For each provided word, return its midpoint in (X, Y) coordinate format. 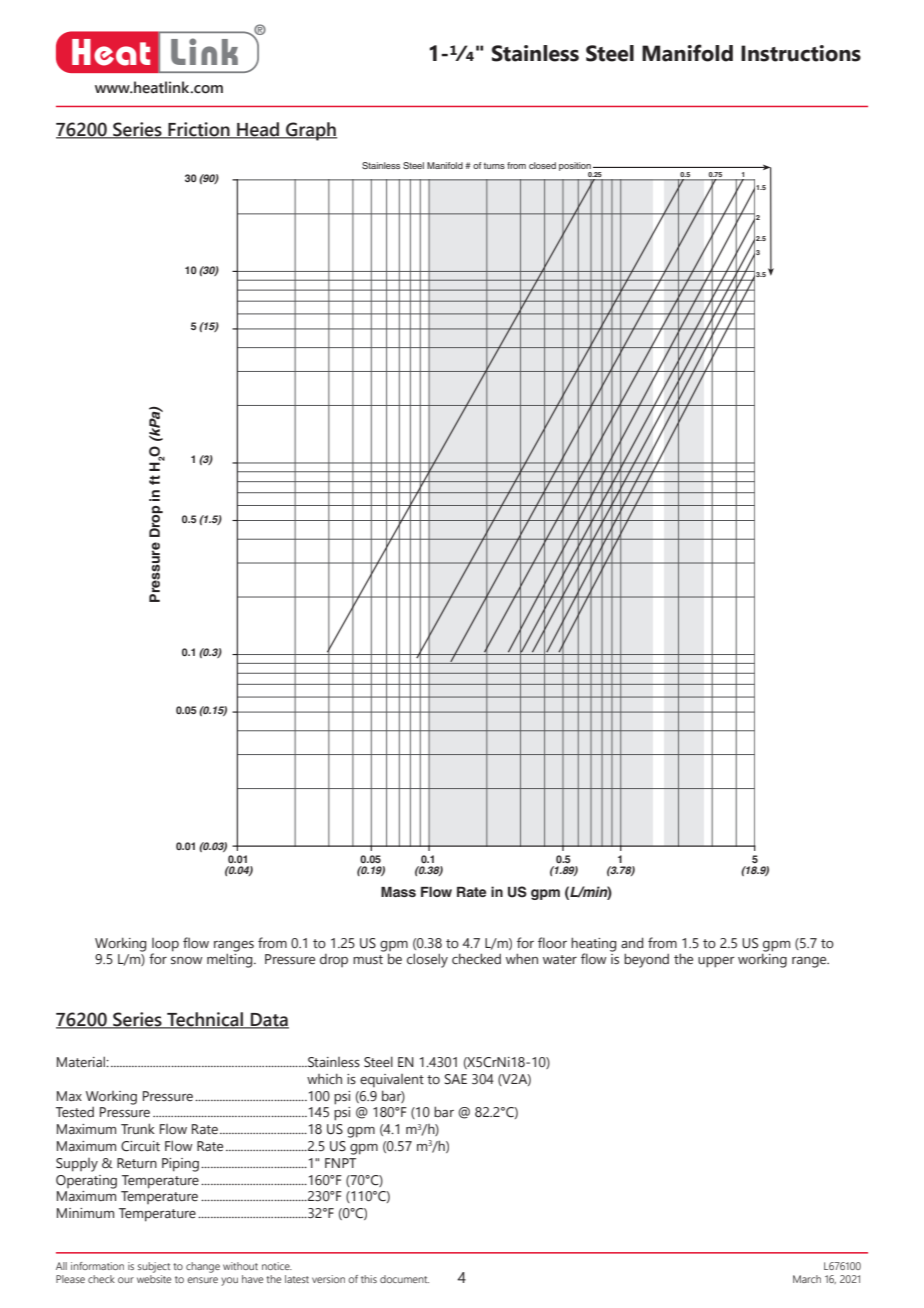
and (632, 942)
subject (154, 1267)
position (575, 167)
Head (258, 130)
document (404, 1279)
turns (494, 166)
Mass (398, 892)
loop (165, 945)
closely (427, 960)
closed (542, 165)
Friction (199, 130)
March (807, 1279)
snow (187, 961)
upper (716, 962)
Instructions (801, 53)
